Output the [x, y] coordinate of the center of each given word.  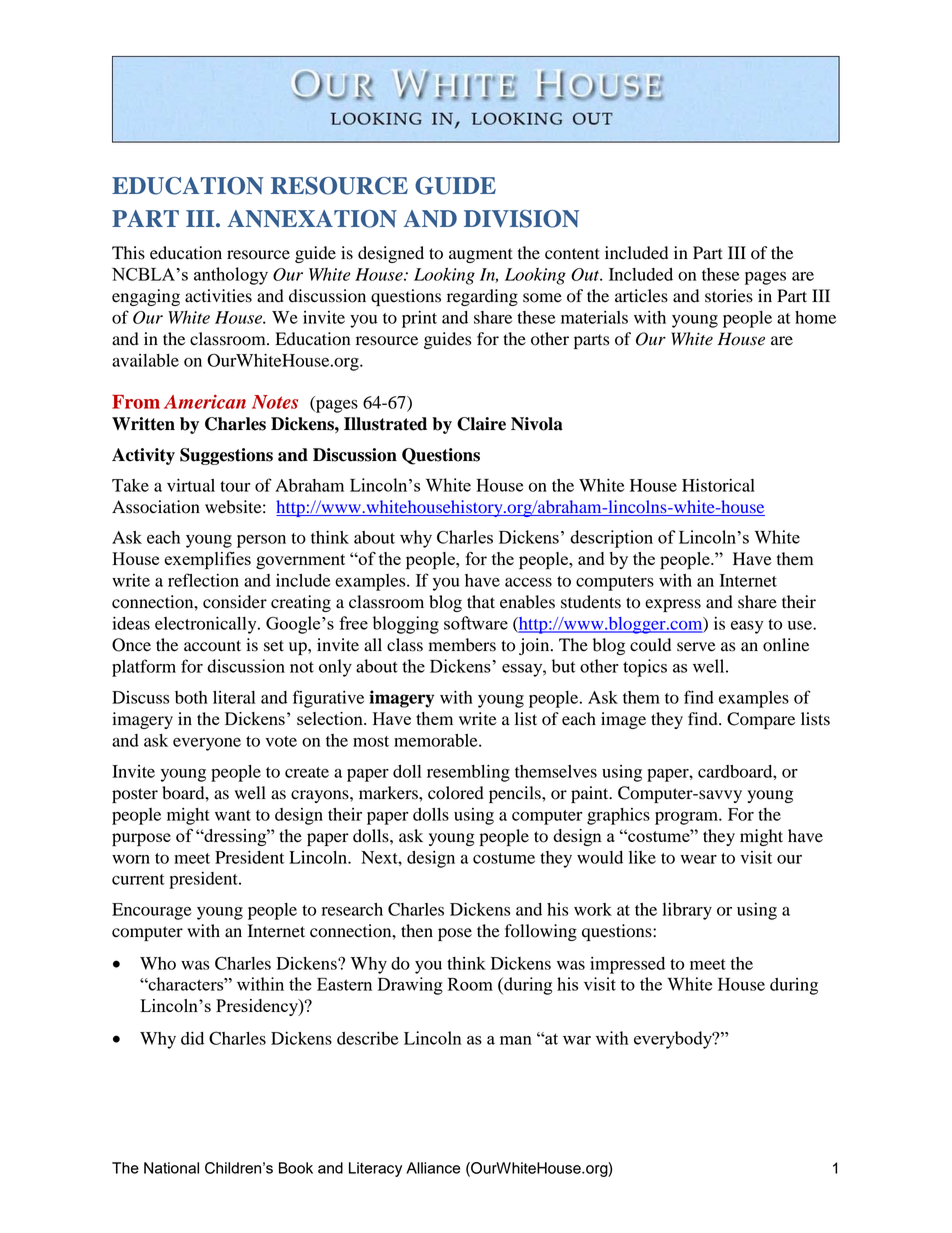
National [171, 1168]
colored [456, 793]
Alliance [433, 1168]
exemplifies [207, 561]
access [528, 582]
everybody [674, 1040]
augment [481, 255]
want [233, 815]
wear [699, 859]
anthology [231, 276]
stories [729, 296]
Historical [718, 485]
